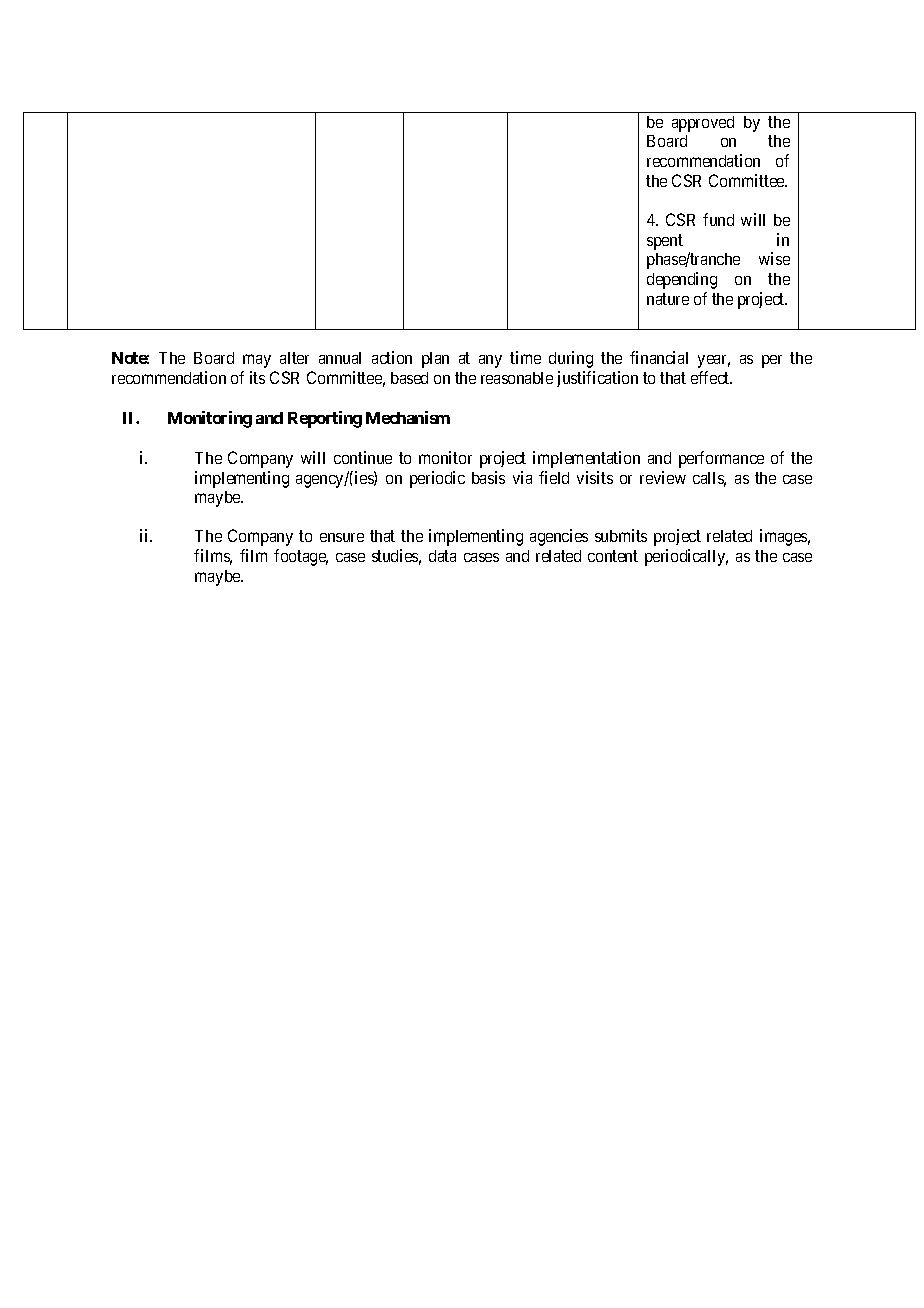 This page has width=924, height=1308. What do you see at coordinates (340, 358) in the page?
I see `annual` at bounding box center [340, 358].
